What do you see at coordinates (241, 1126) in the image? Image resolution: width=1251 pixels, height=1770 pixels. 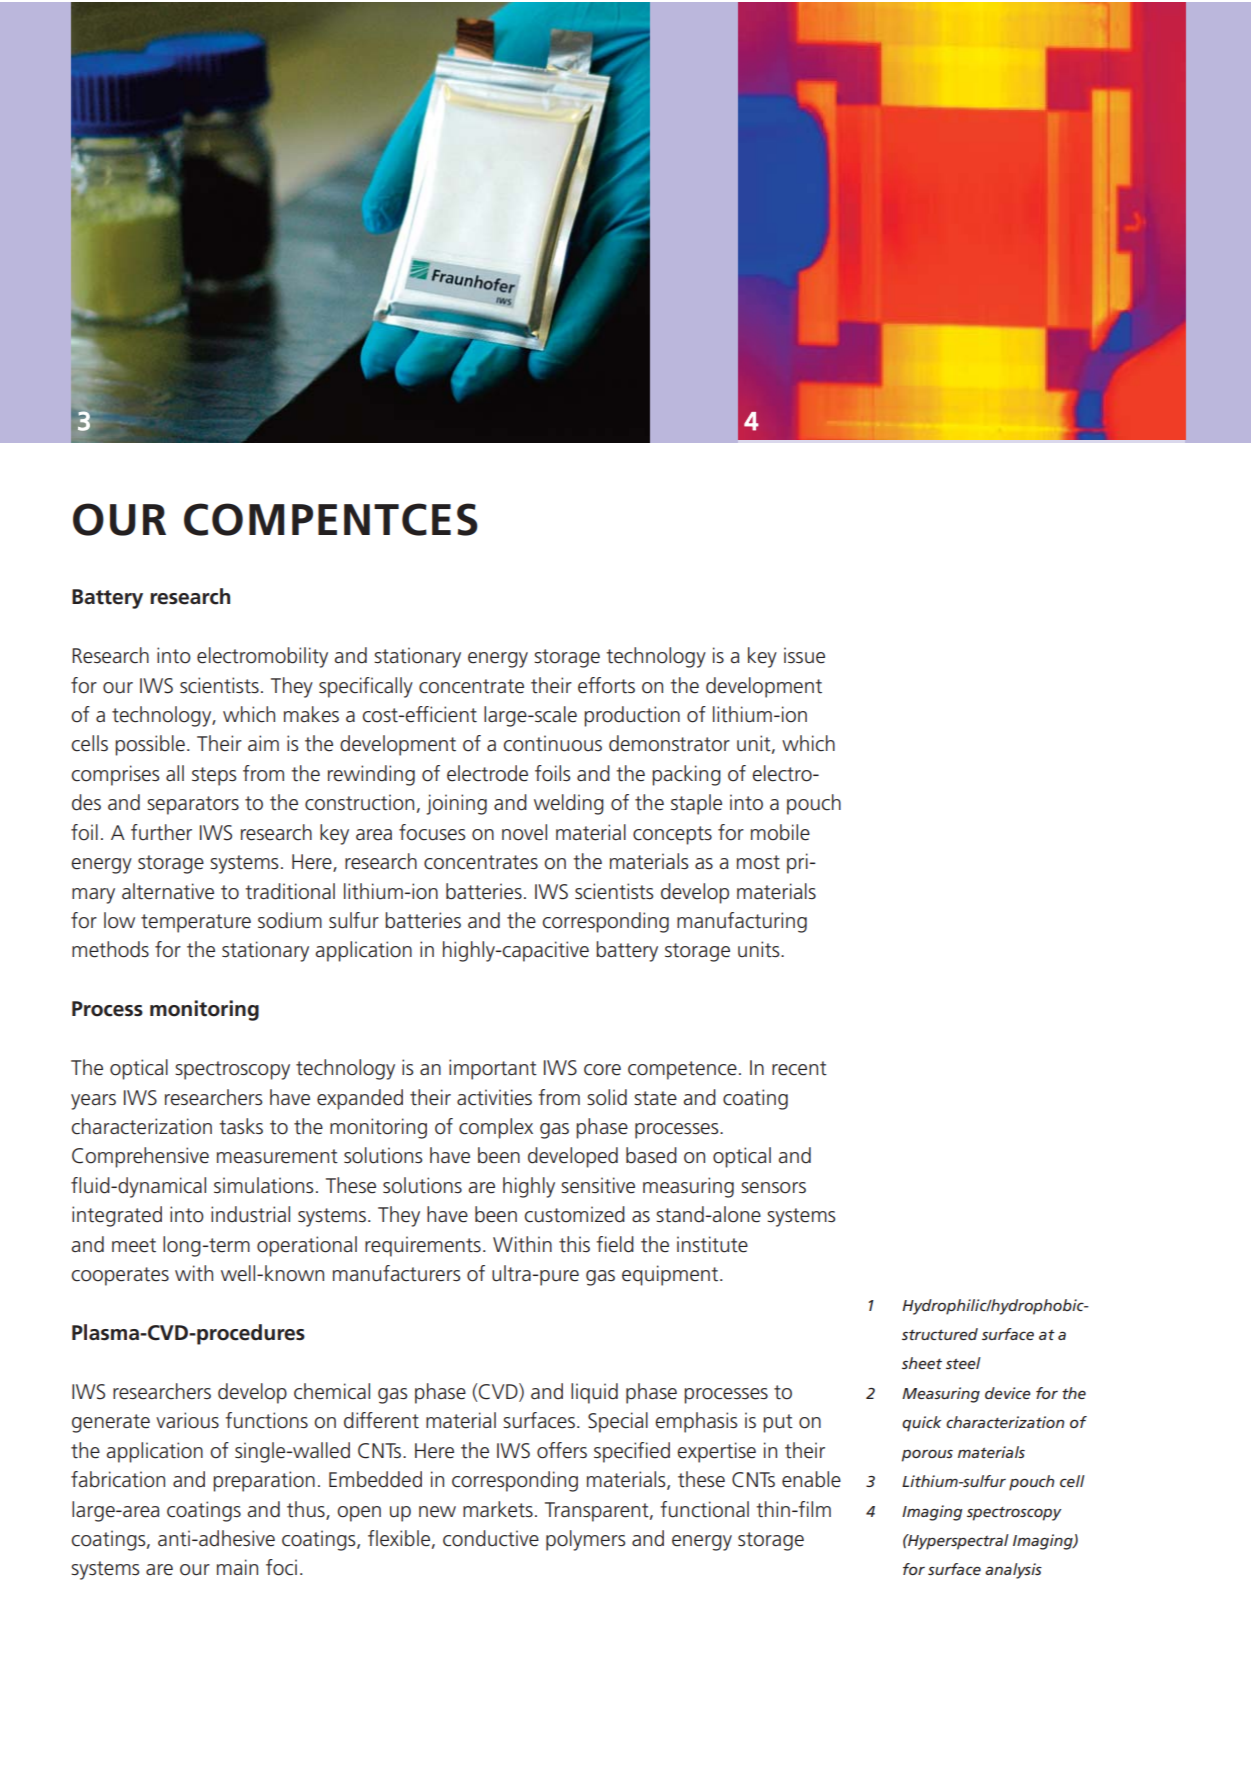 I see `tasks` at bounding box center [241, 1126].
